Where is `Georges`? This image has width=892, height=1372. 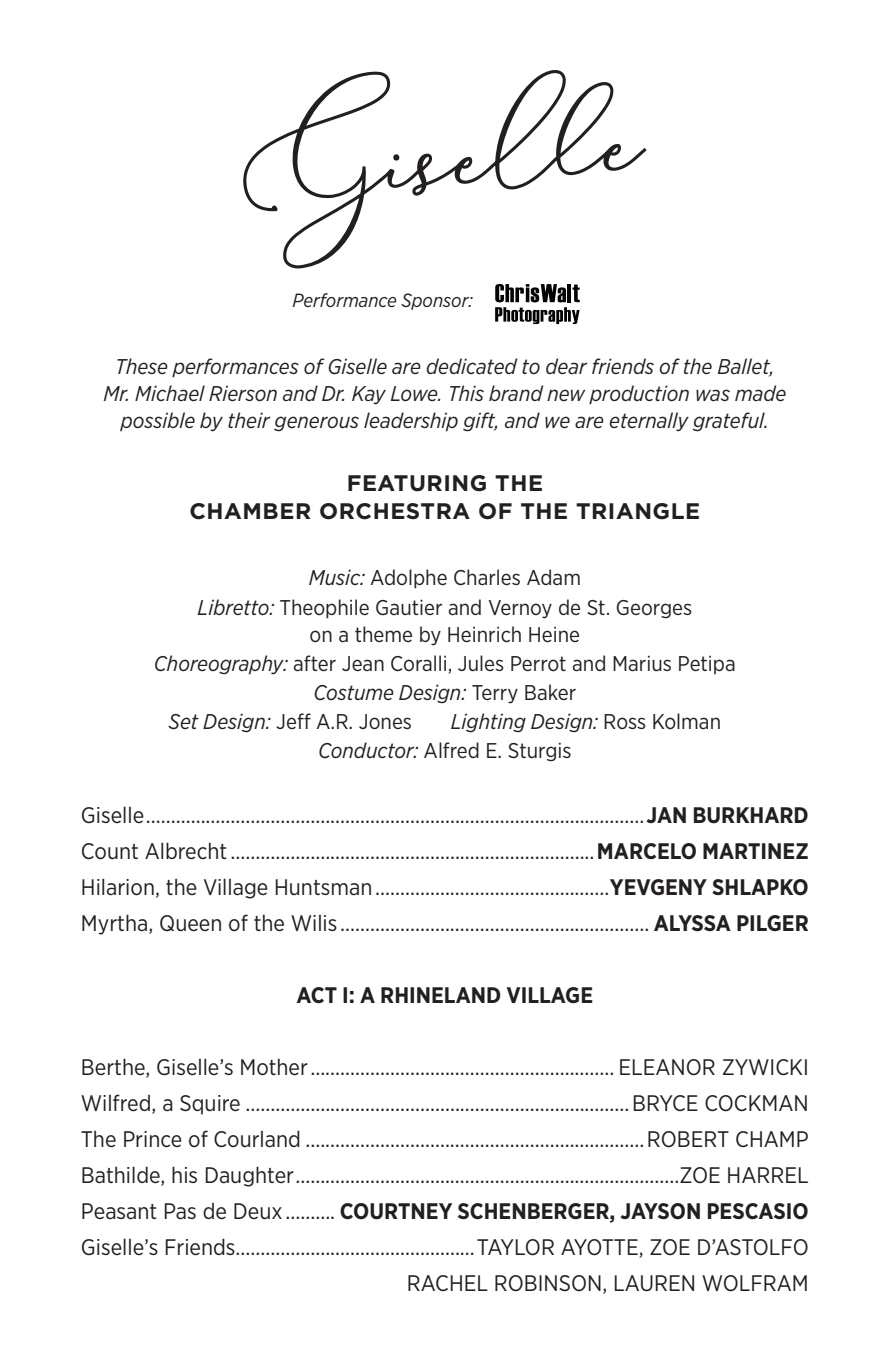
Georges is located at coordinates (654, 609).
